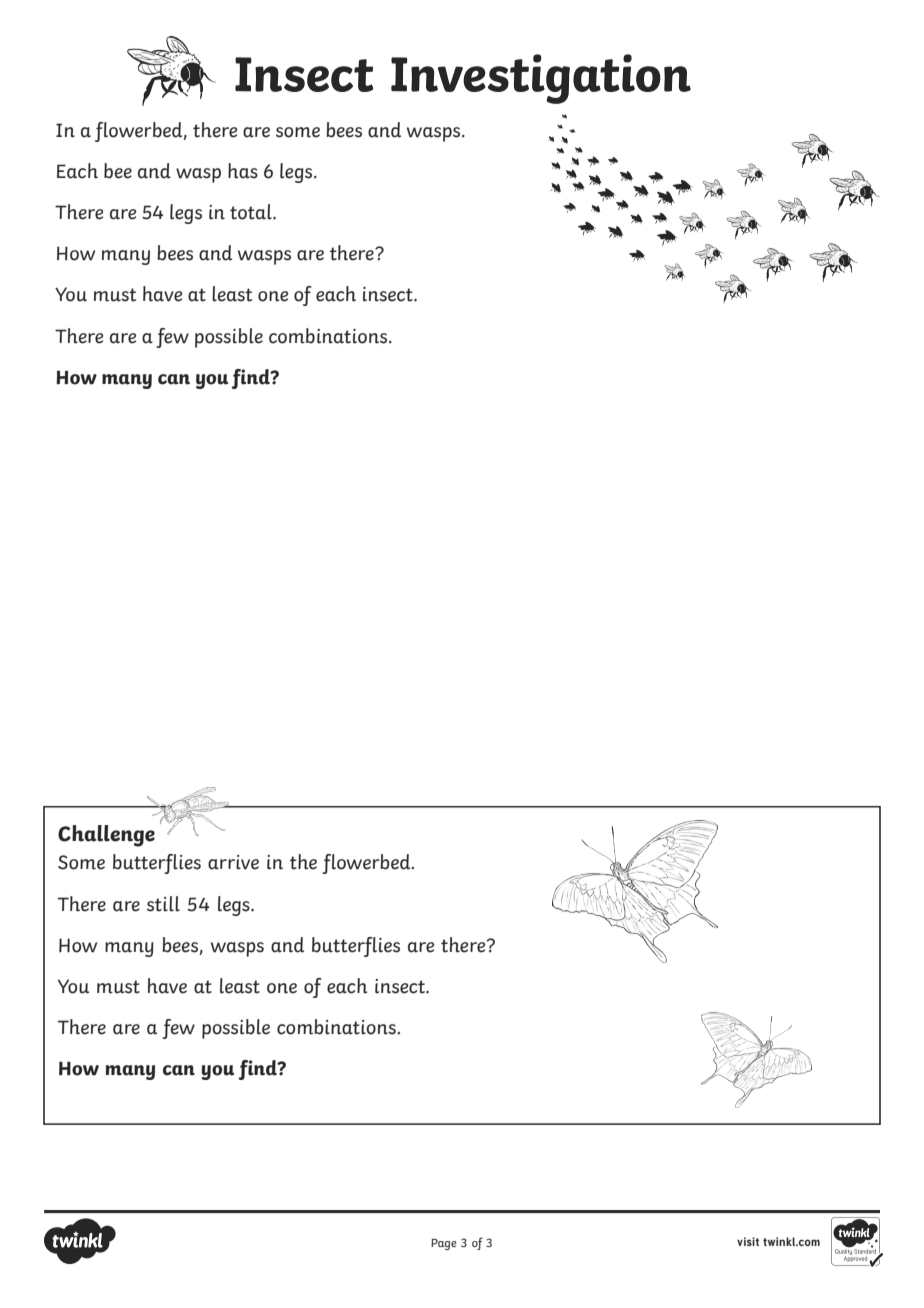 This screenshot has height=1308, width=924. Describe the element at coordinates (243, 171) in the screenshot. I see `has` at that location.
